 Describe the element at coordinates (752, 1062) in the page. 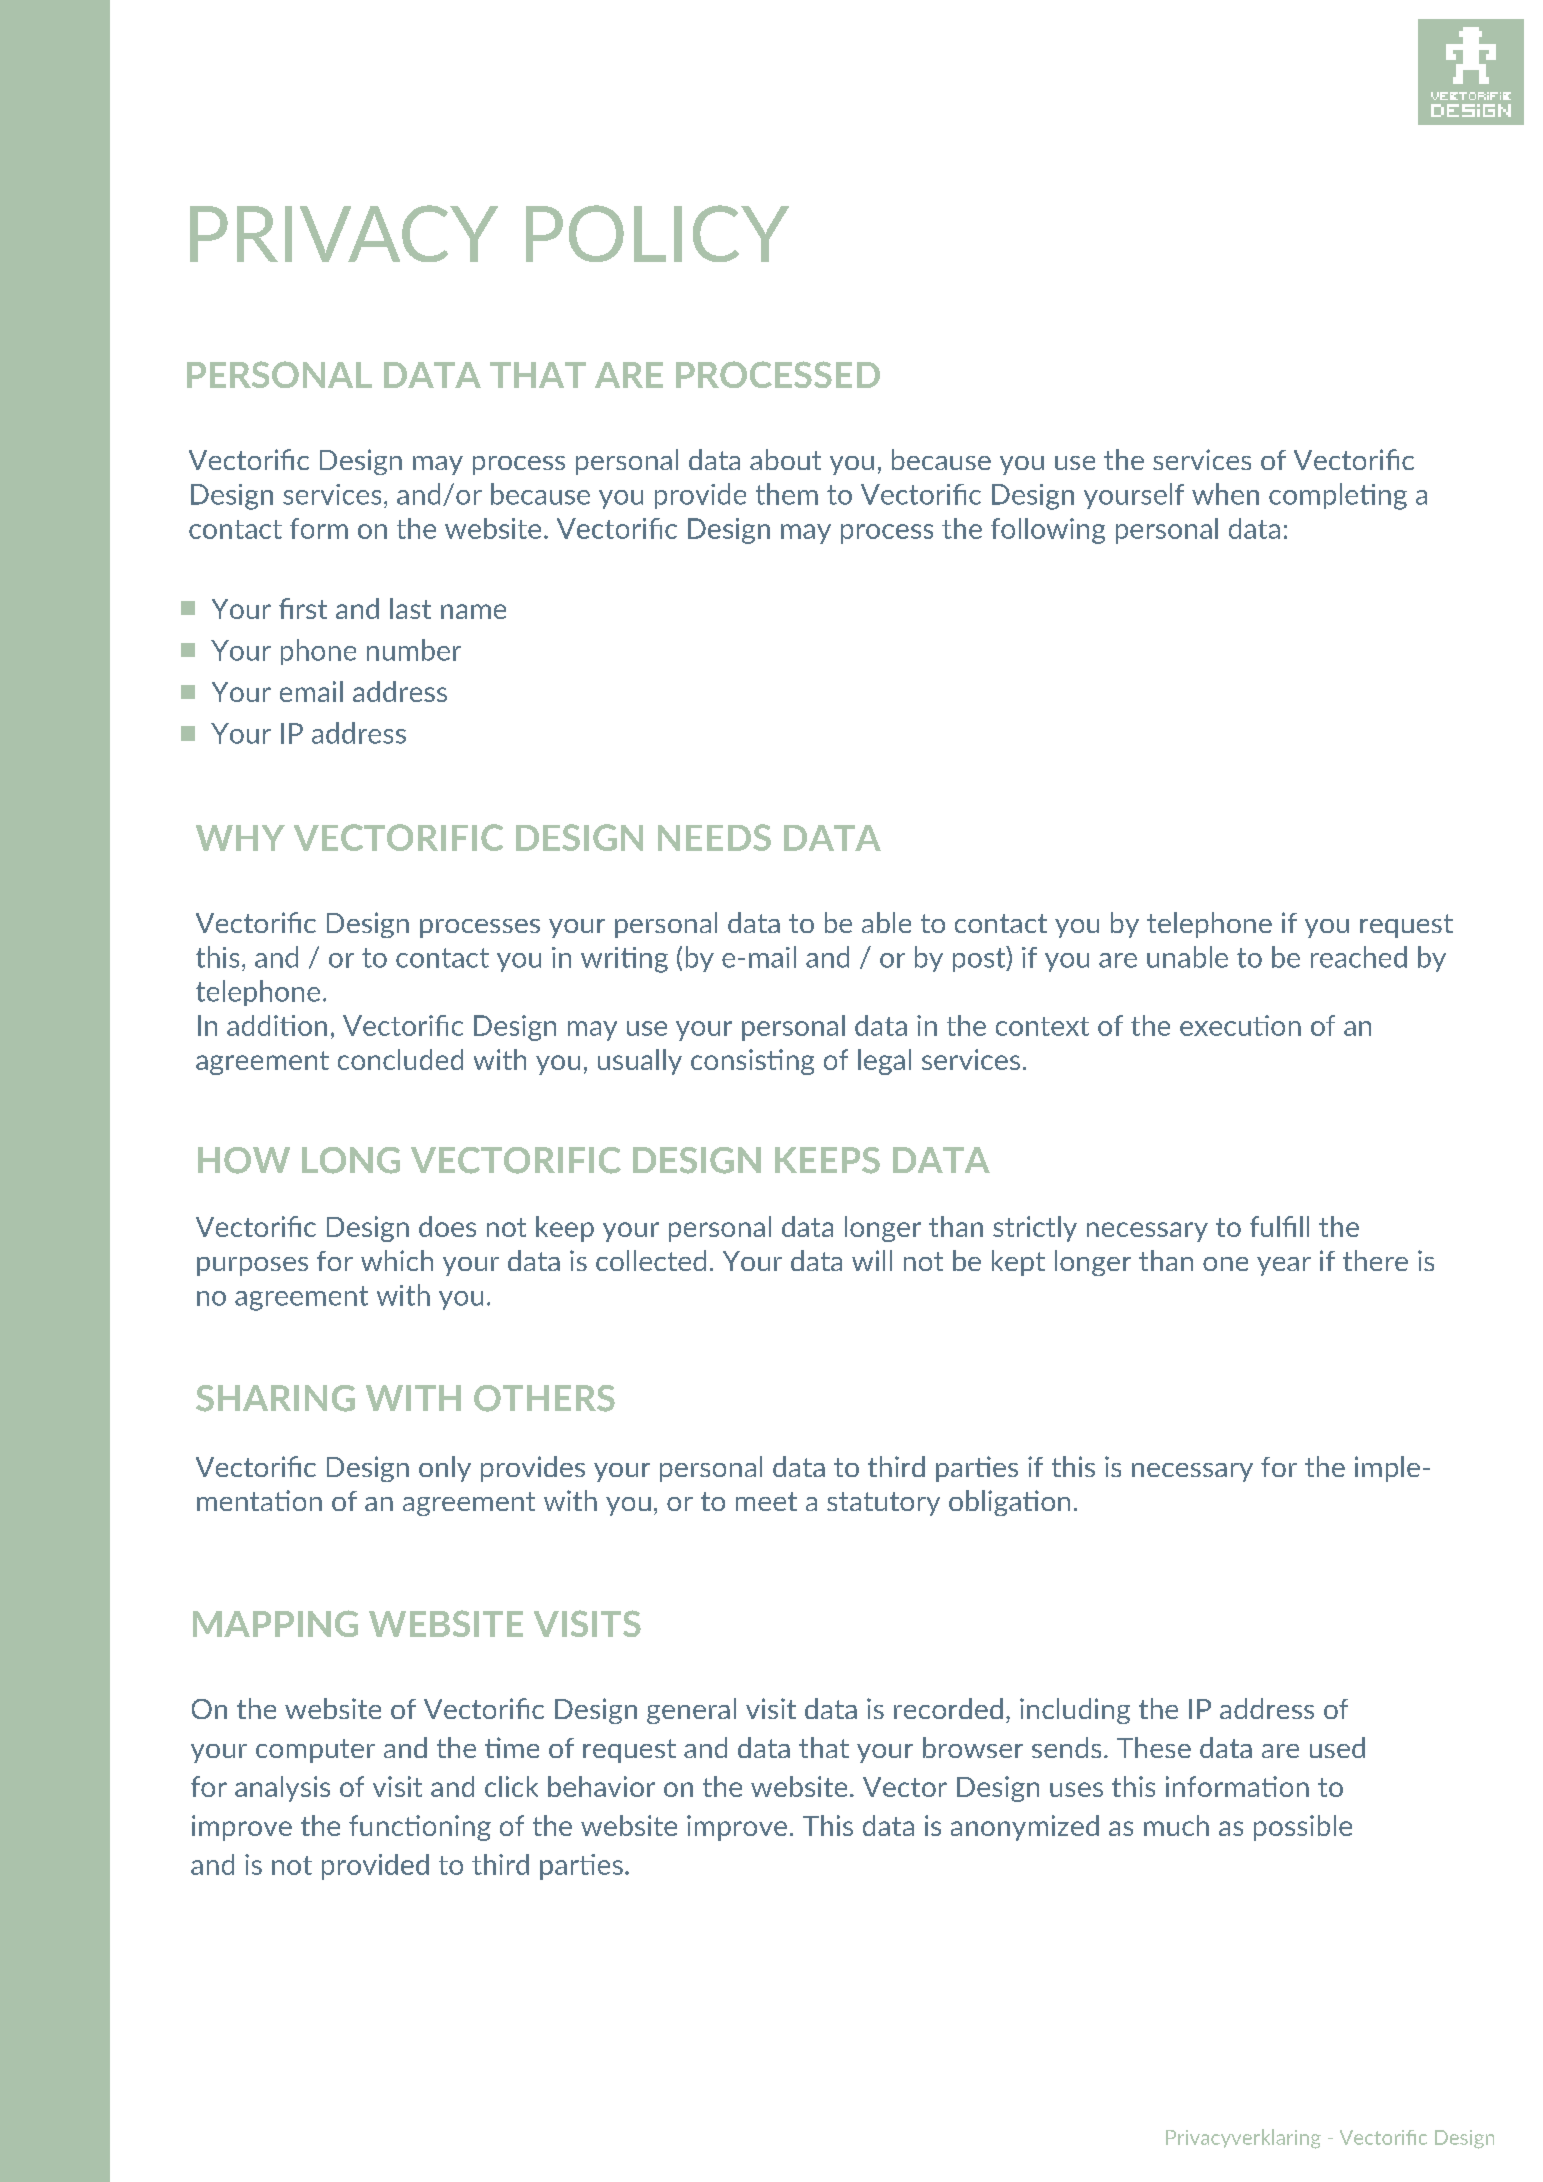

I see `consisting` at that location.
